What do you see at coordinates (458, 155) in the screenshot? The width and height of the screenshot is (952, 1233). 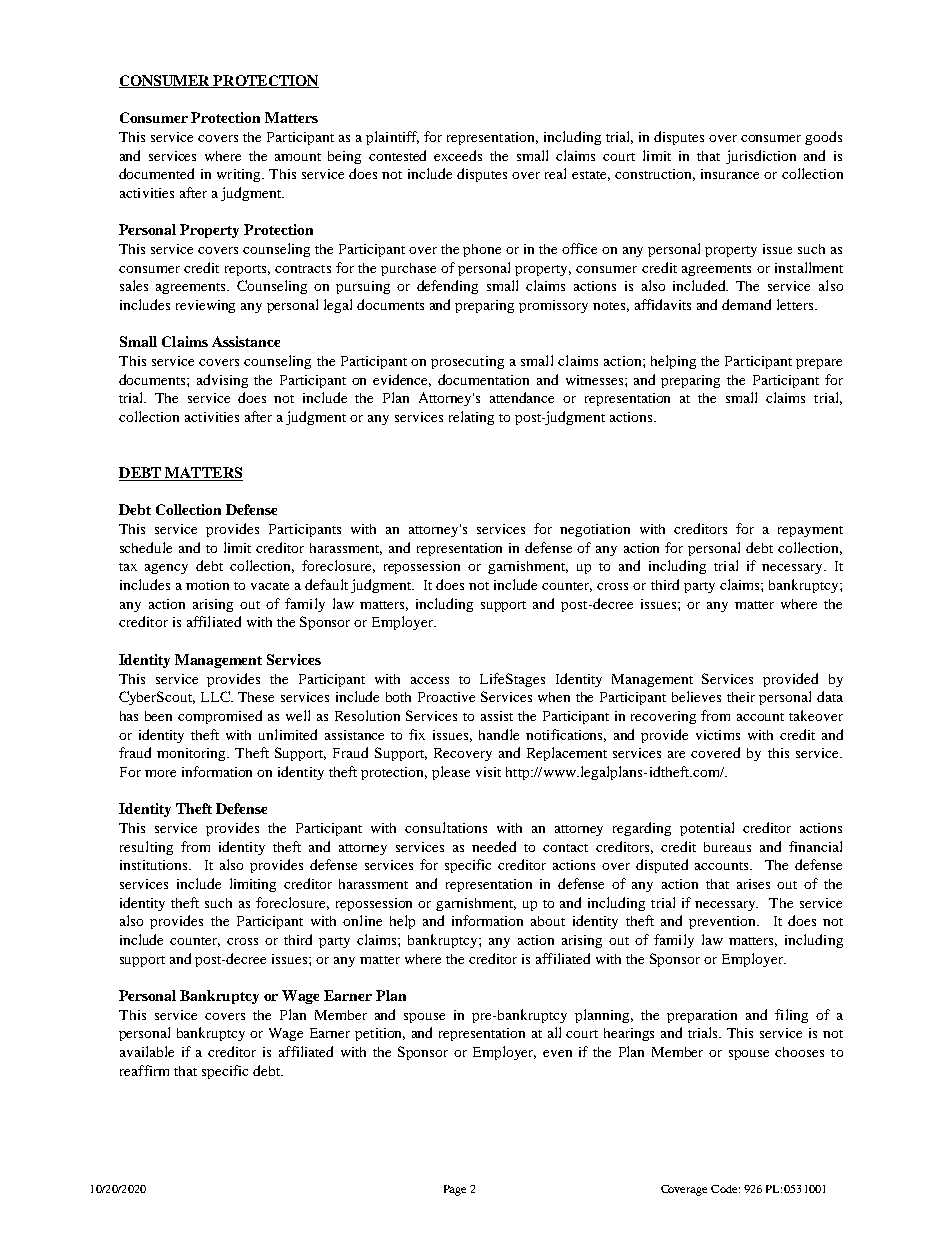 I see `exceeds` at bounding box center [458, 155].
